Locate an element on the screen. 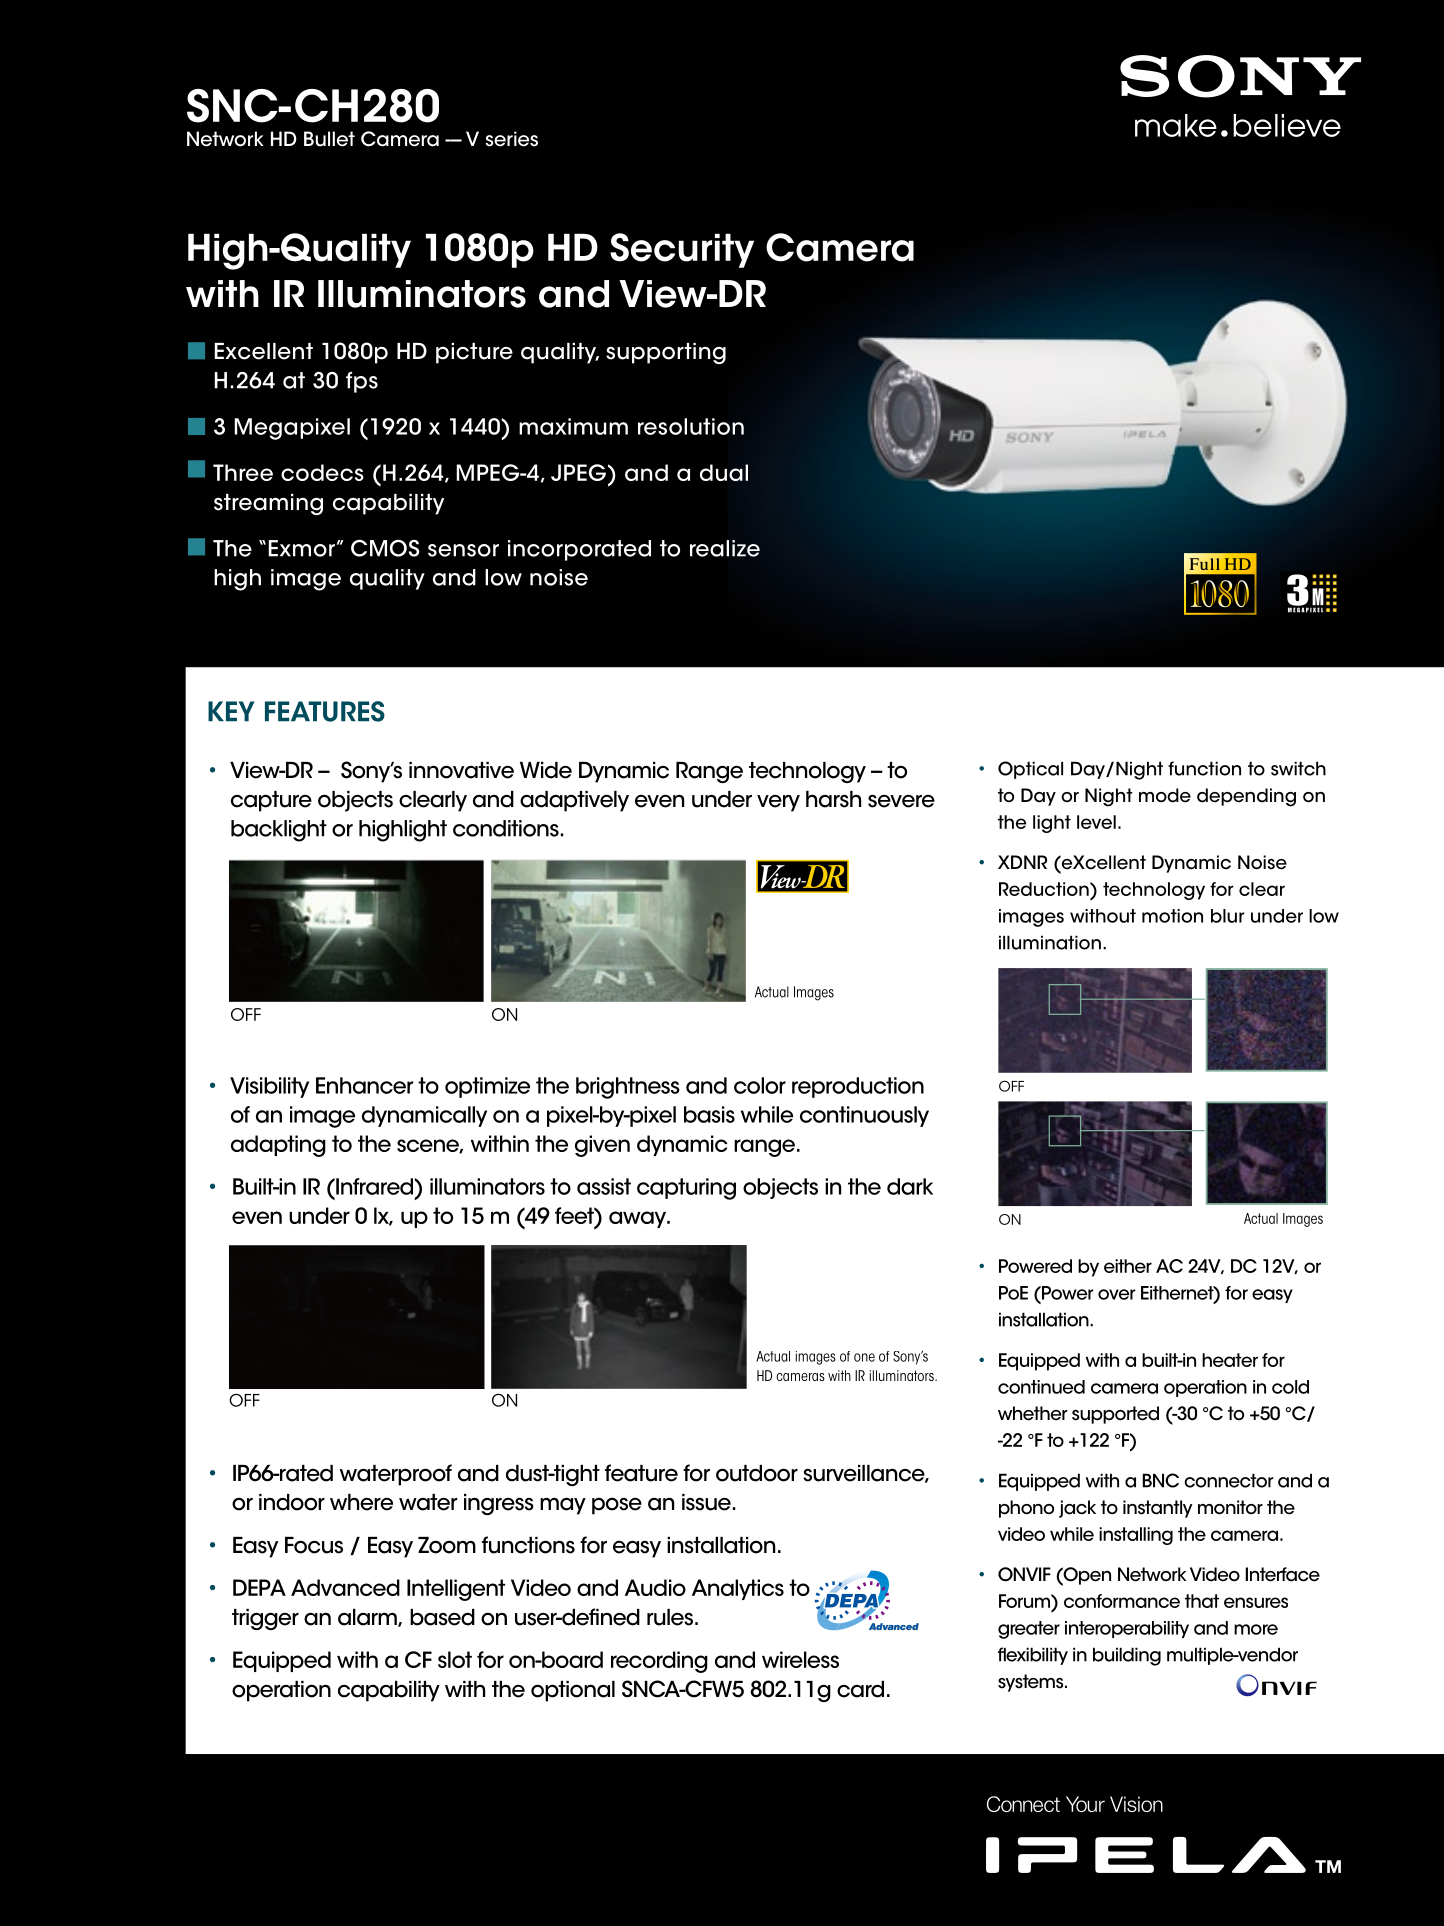 This screenshot has width=1444, height=1926. over is located at coordinates (1117, 1294).
